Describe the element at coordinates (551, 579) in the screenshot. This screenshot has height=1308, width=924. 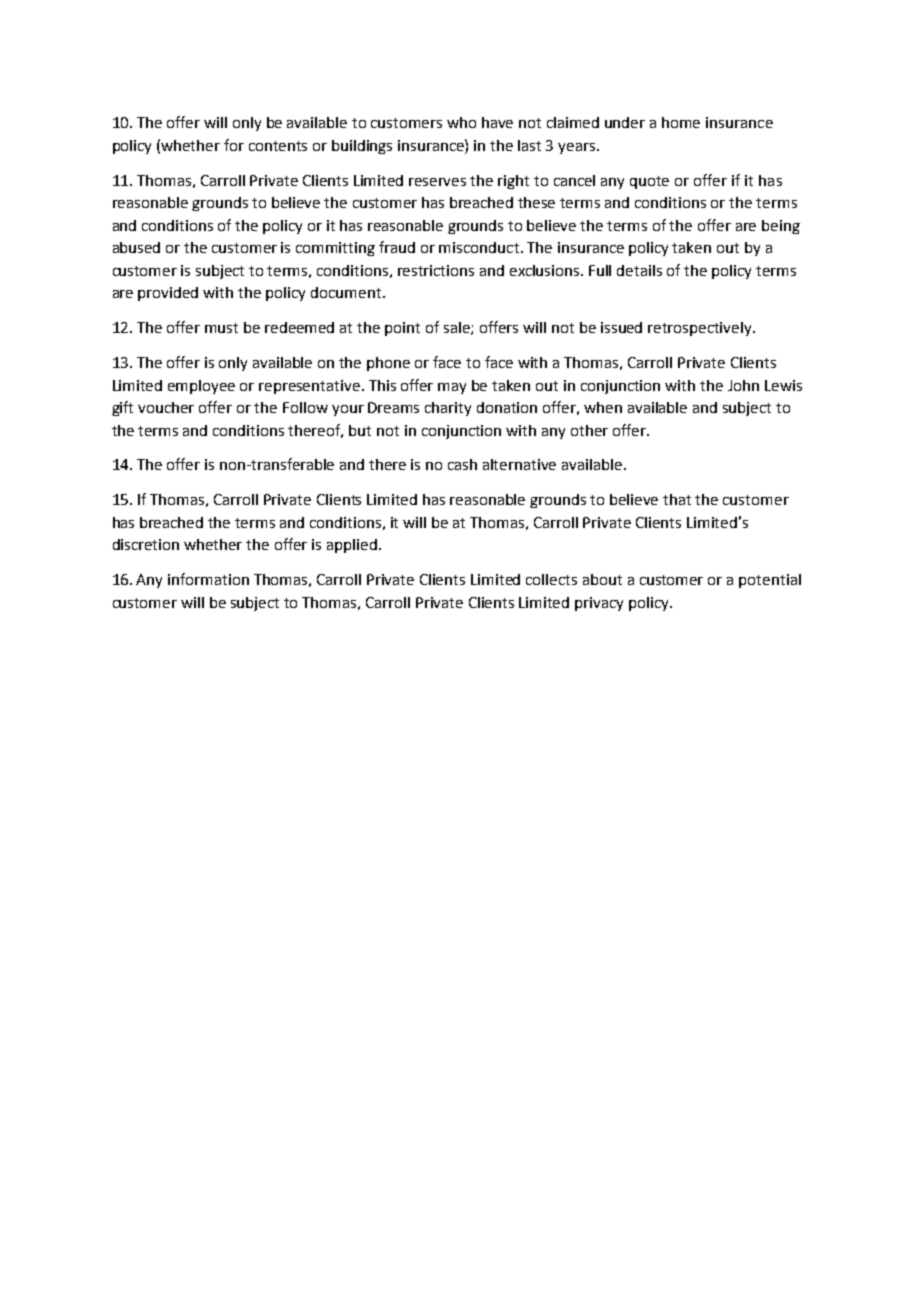
I see `collects` at that location.
